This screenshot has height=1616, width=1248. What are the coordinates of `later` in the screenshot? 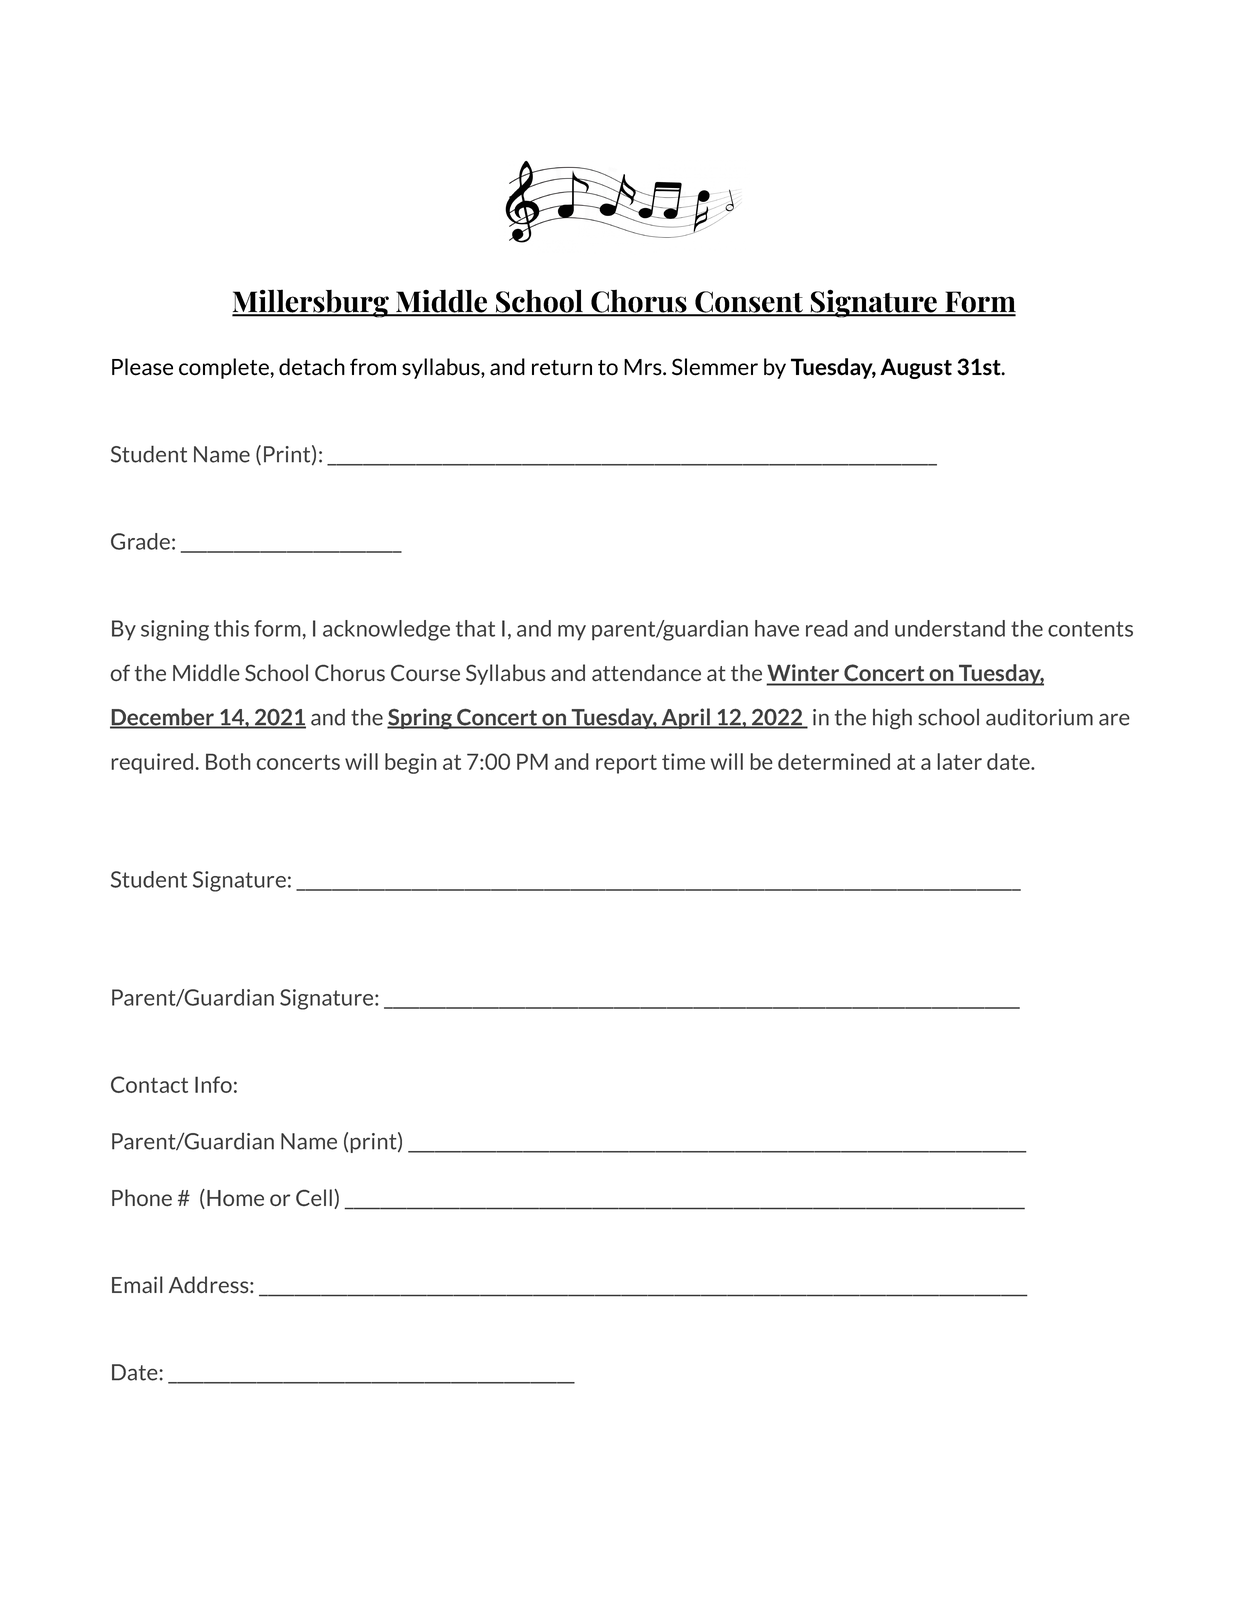 It's located at (960, 761).
